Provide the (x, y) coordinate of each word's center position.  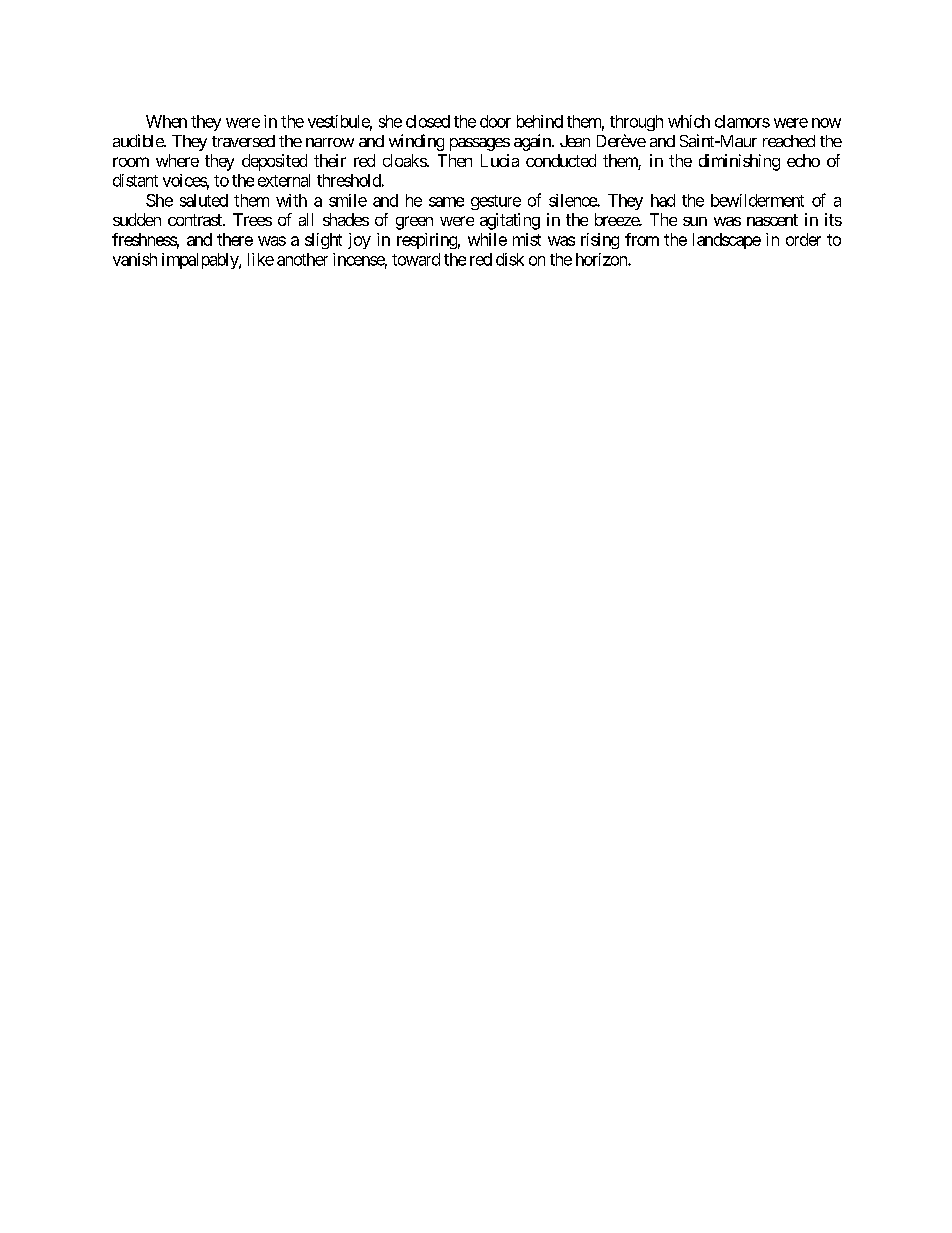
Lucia (500, 160)
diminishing (739, 162)
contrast (196, 220)
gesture (496, 202)
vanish (135, 259)
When (166, 121)
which (689, 121)
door (495, 121)
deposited (274, 162)
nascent (772, 220)
